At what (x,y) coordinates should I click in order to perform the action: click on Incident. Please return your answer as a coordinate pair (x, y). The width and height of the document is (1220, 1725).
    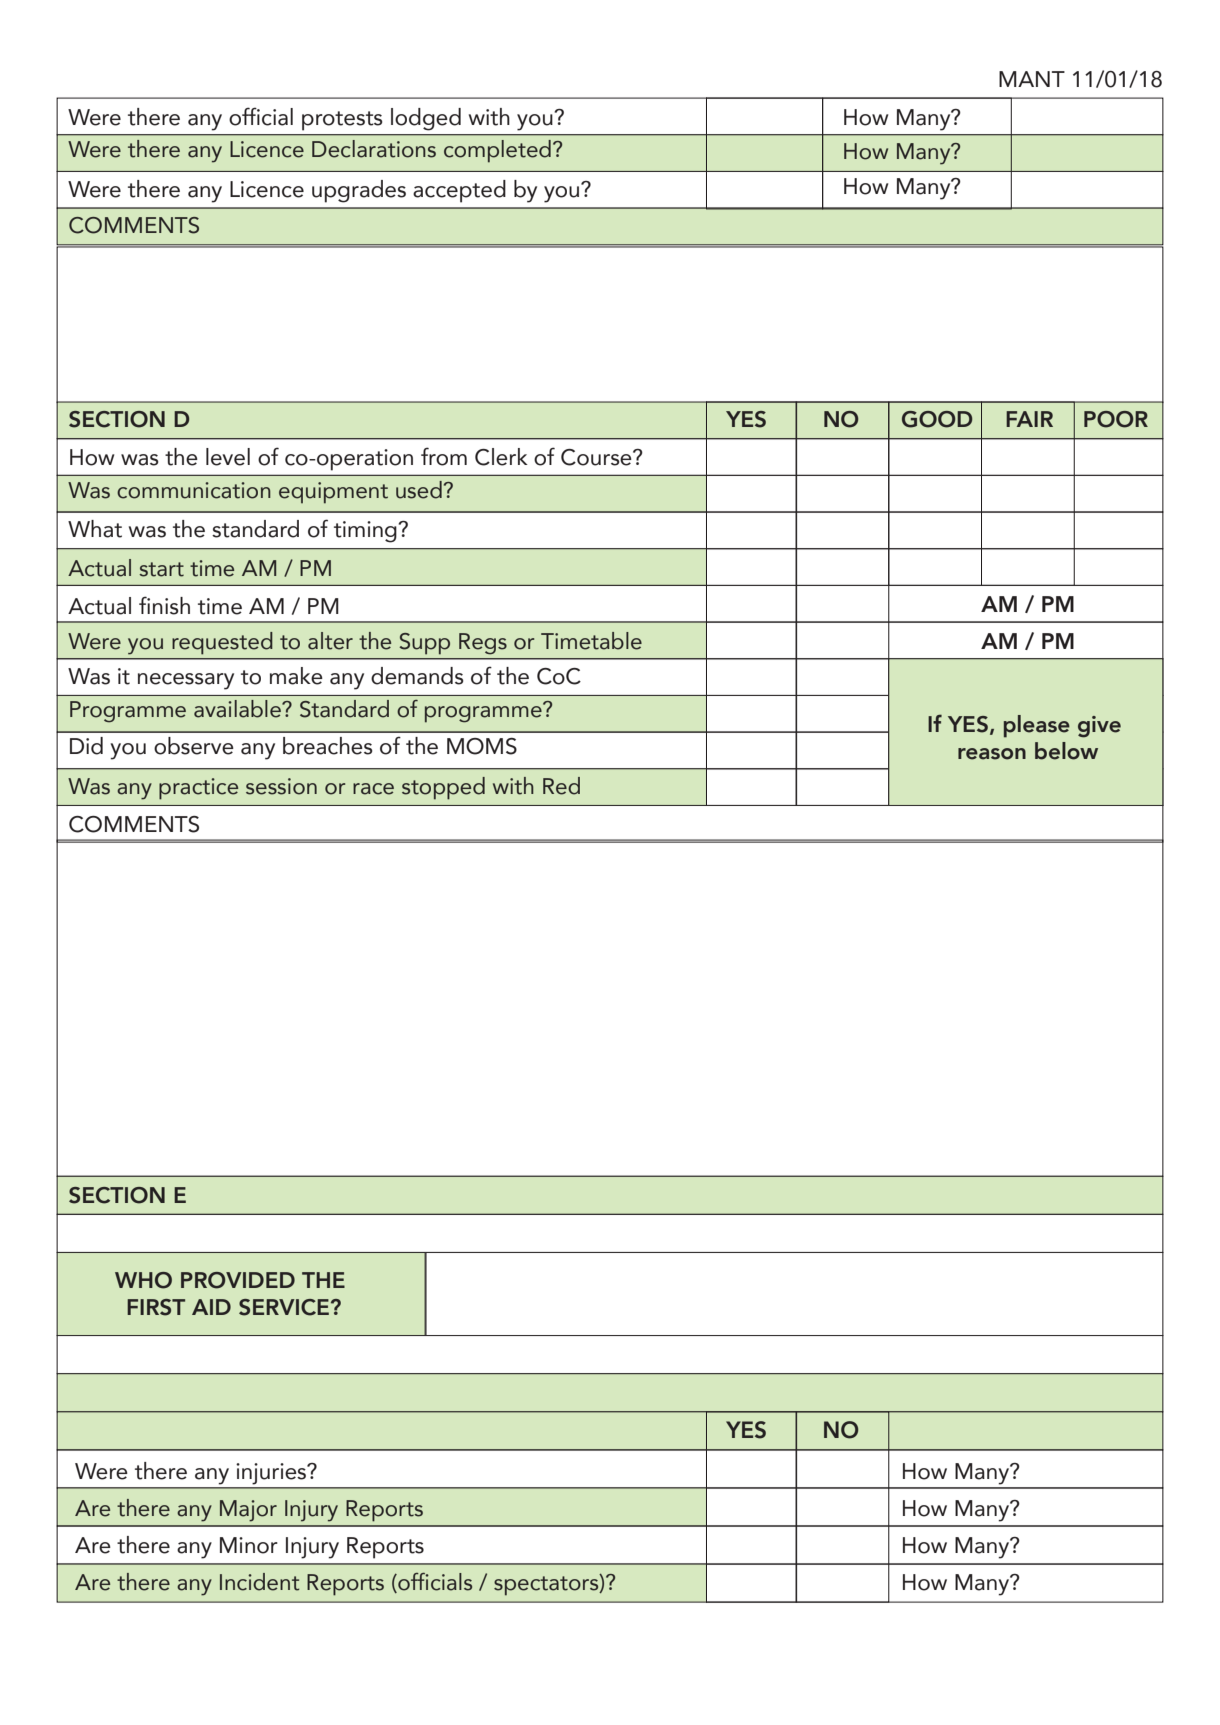
    Looking at the image, I should click on (259, 1582).
